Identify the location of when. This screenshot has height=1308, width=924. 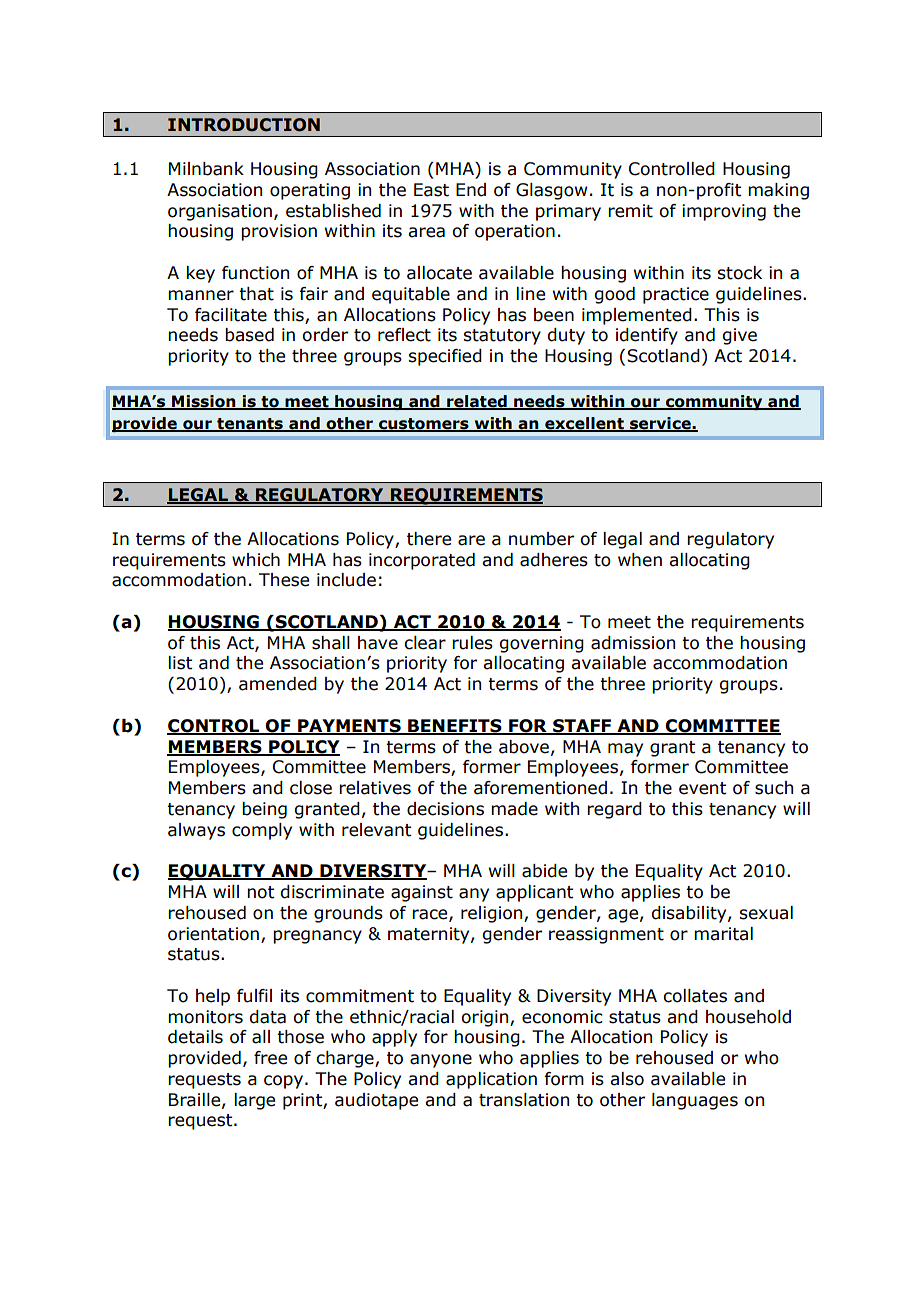
(640, 560).
